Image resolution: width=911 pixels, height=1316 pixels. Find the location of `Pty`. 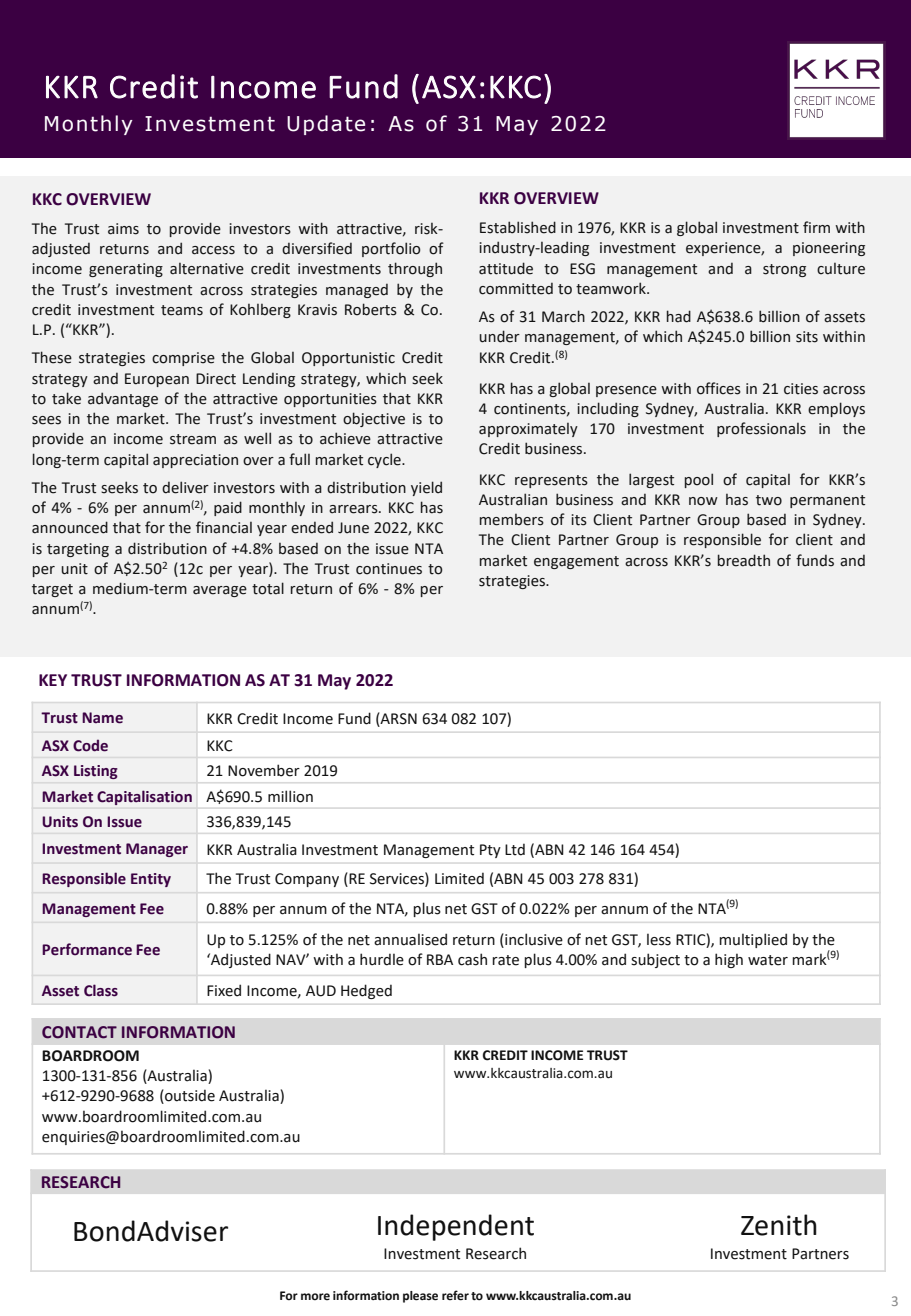

Pty is located at coordinates (490, 851).
